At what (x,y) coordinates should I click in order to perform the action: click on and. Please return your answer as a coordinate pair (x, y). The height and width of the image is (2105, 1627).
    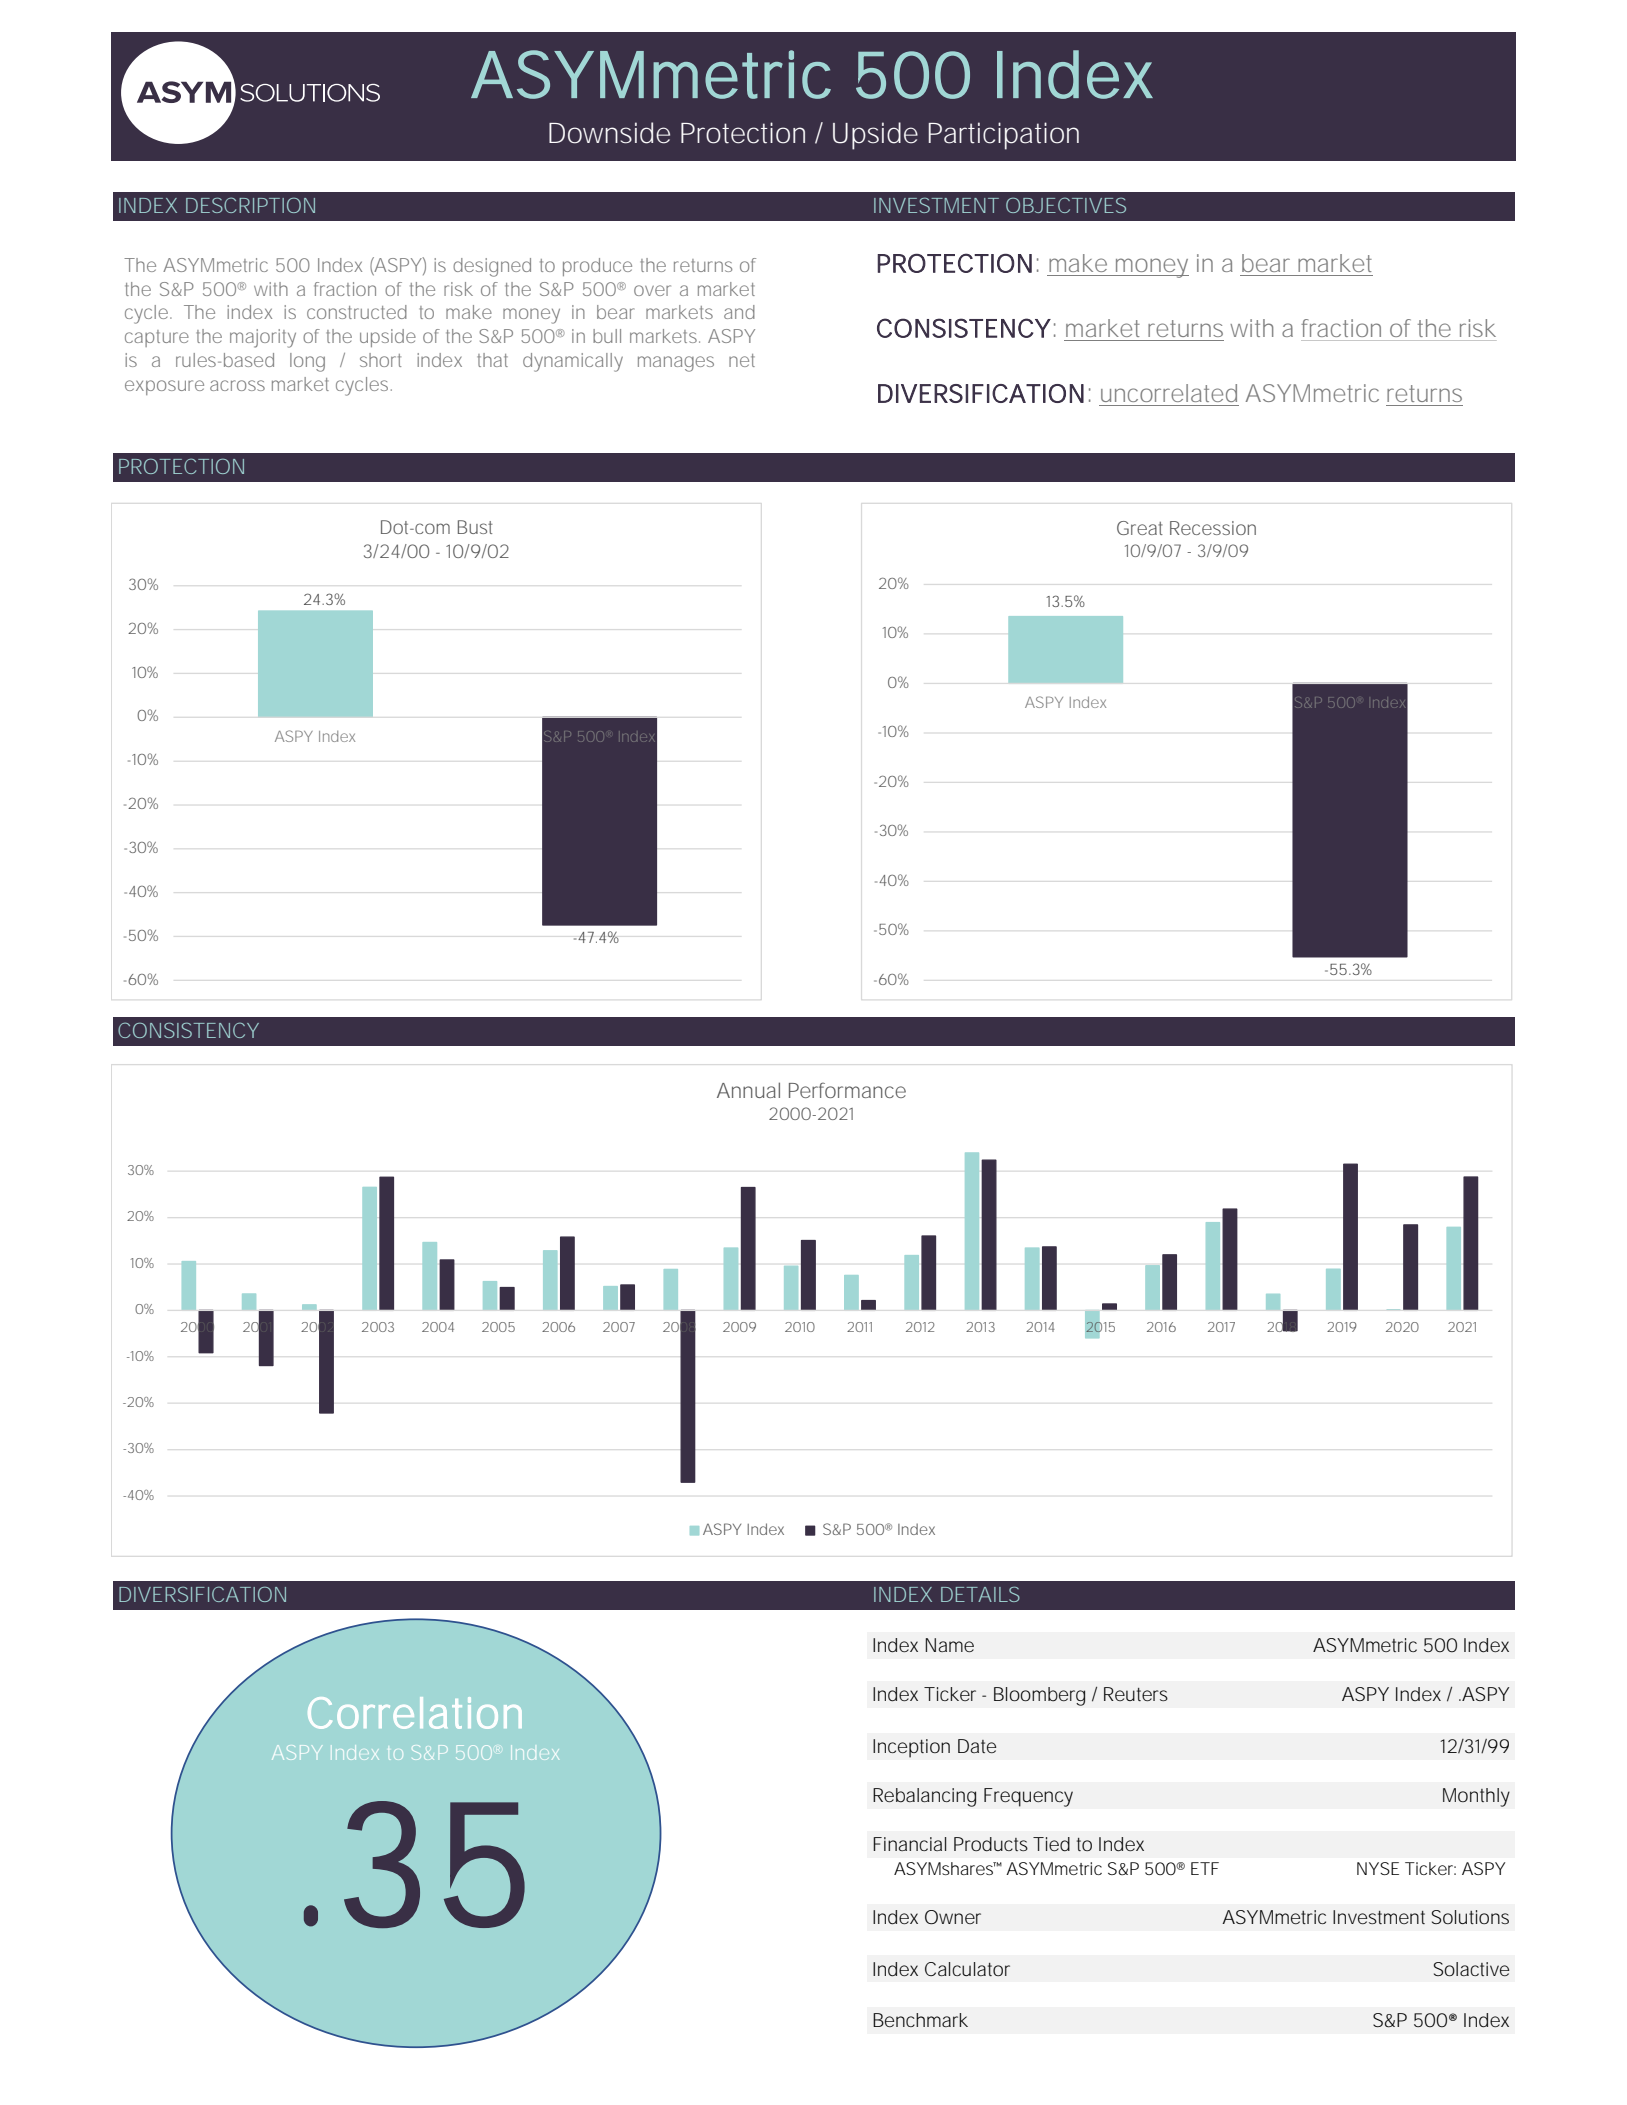
    Looking at the image, I should click on (739, 312).
